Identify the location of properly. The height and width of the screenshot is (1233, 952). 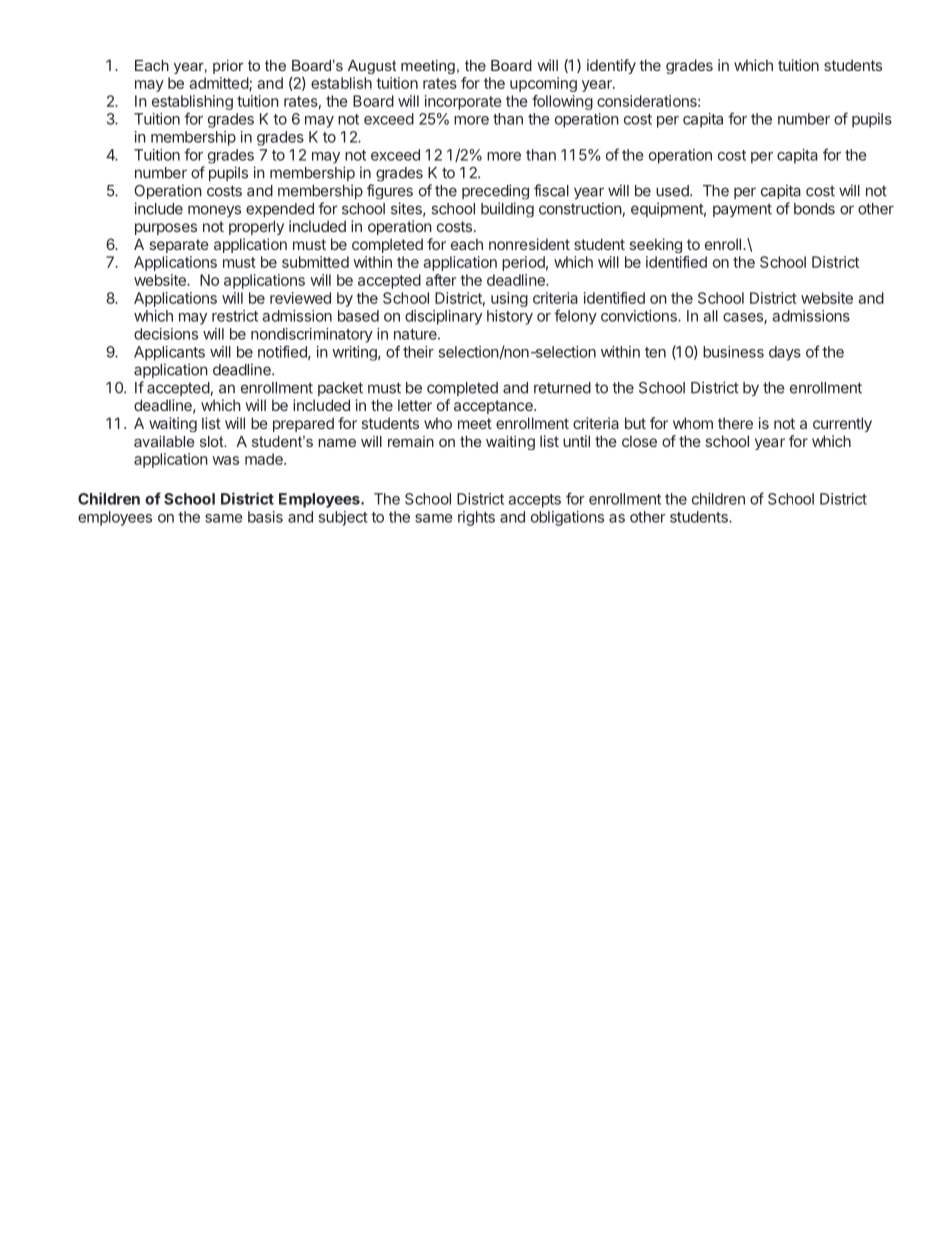
(256, 227).
